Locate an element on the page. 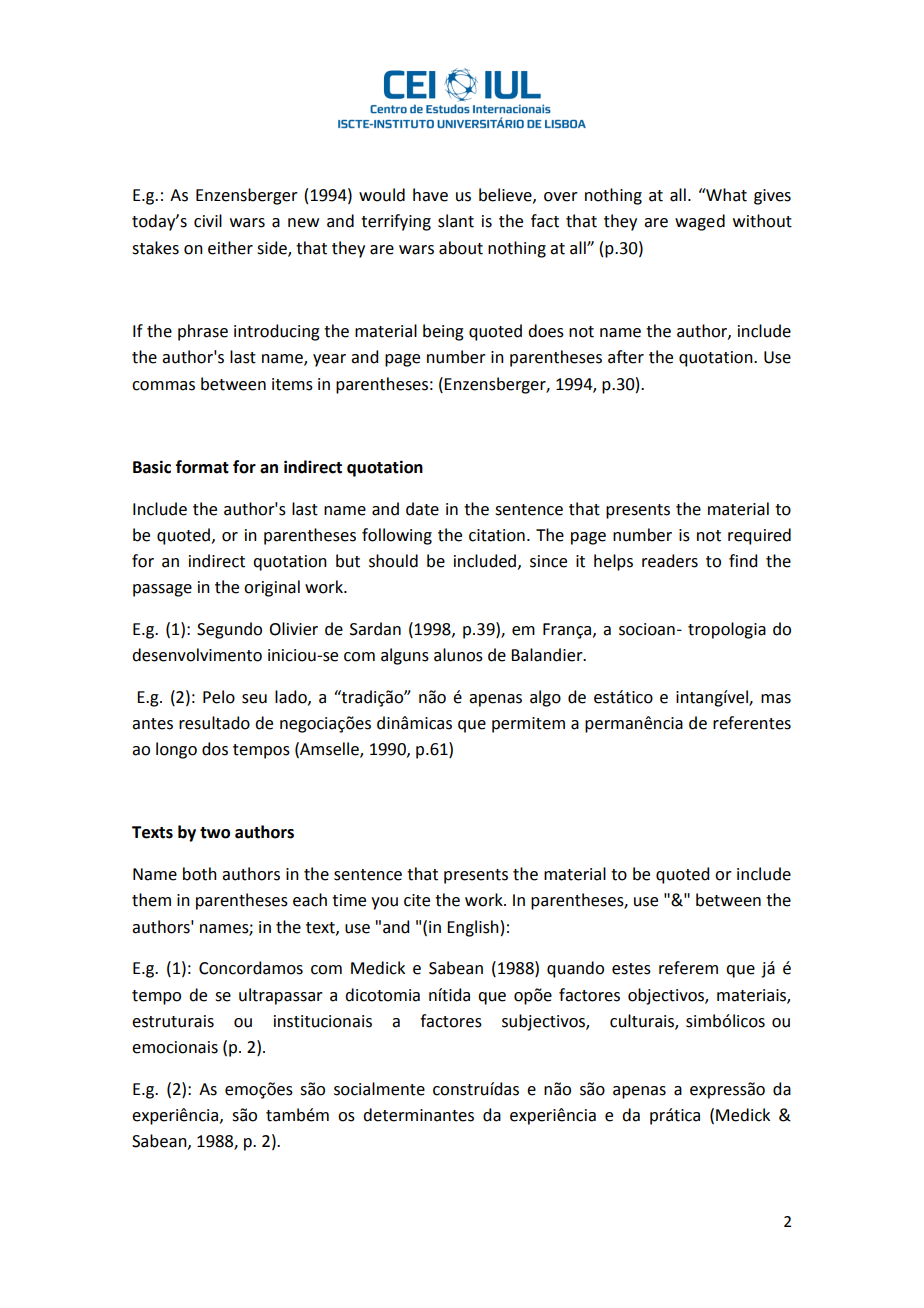 This page has width=924, height=1308. algo is located at coordinates (545, 698).
